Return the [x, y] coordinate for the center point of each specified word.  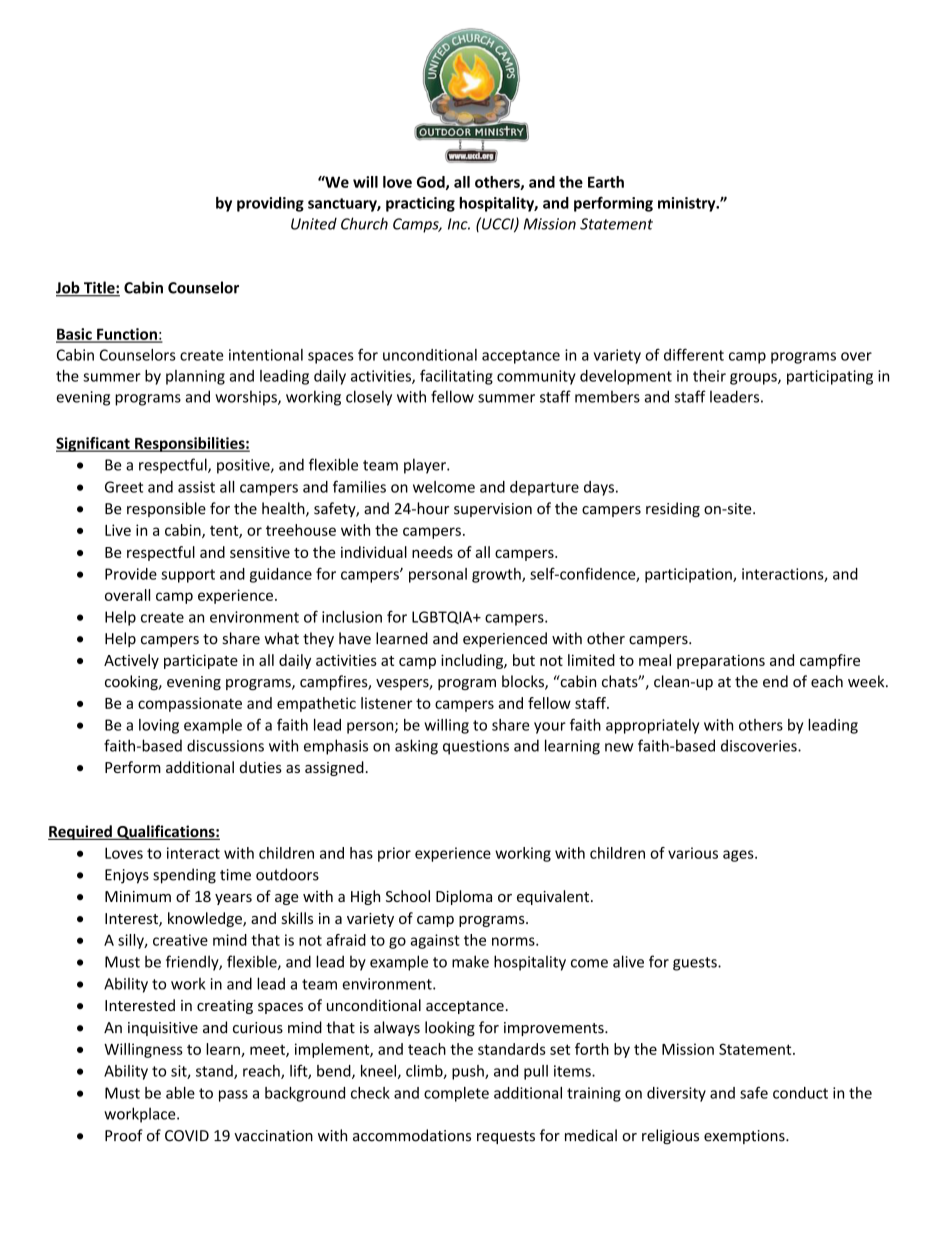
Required [81, 832]
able [180, 1093]
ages [739, 856]
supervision [493, 510]
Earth [606, 182]
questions [476, 747]
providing [270, 204]
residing [673, 509]
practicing [420, 204]
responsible [166, 509]
